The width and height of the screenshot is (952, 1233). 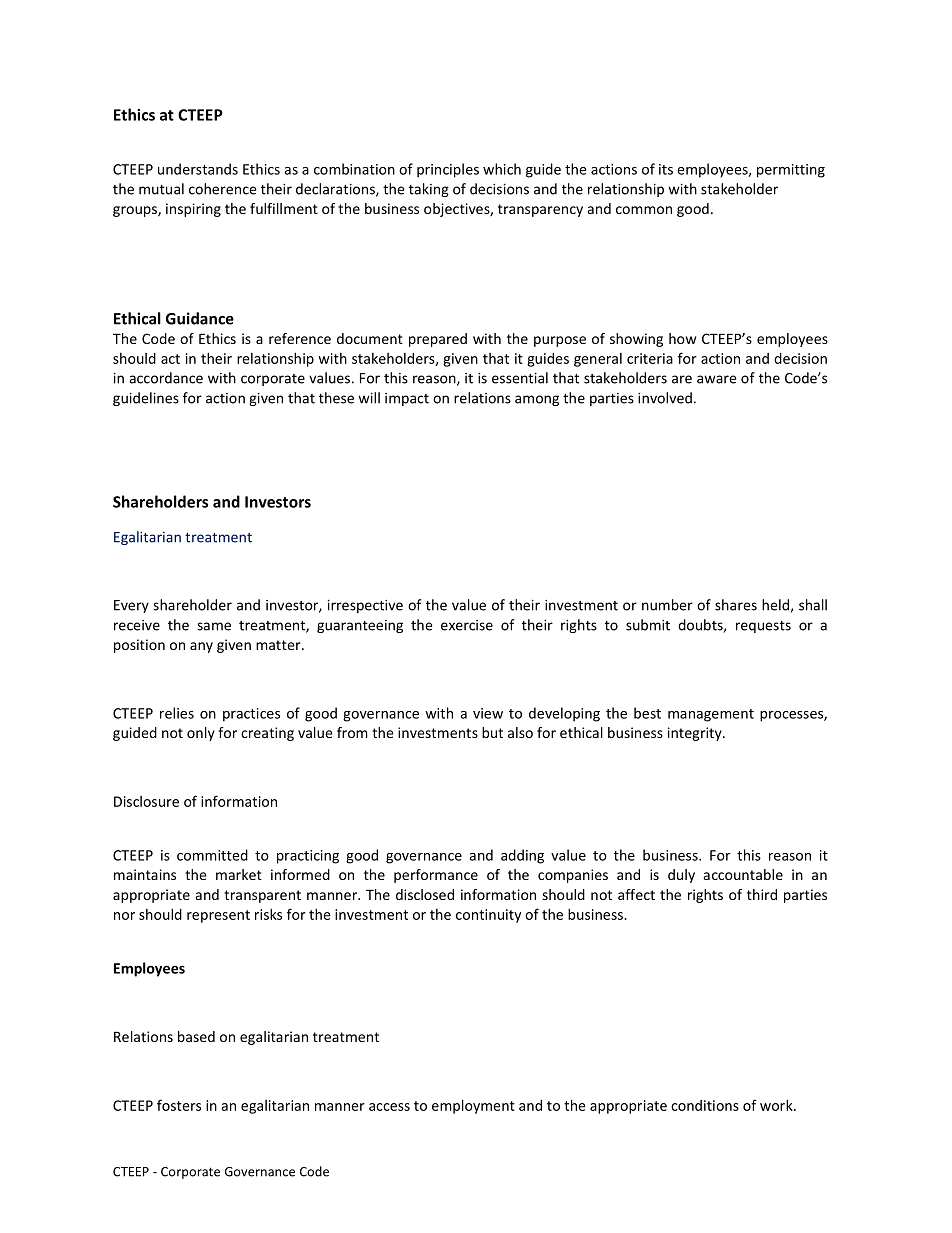 What do you see at coordinates (791, 171) in the screenshot?
I see `permitting` at bounding box center [791, 171].
